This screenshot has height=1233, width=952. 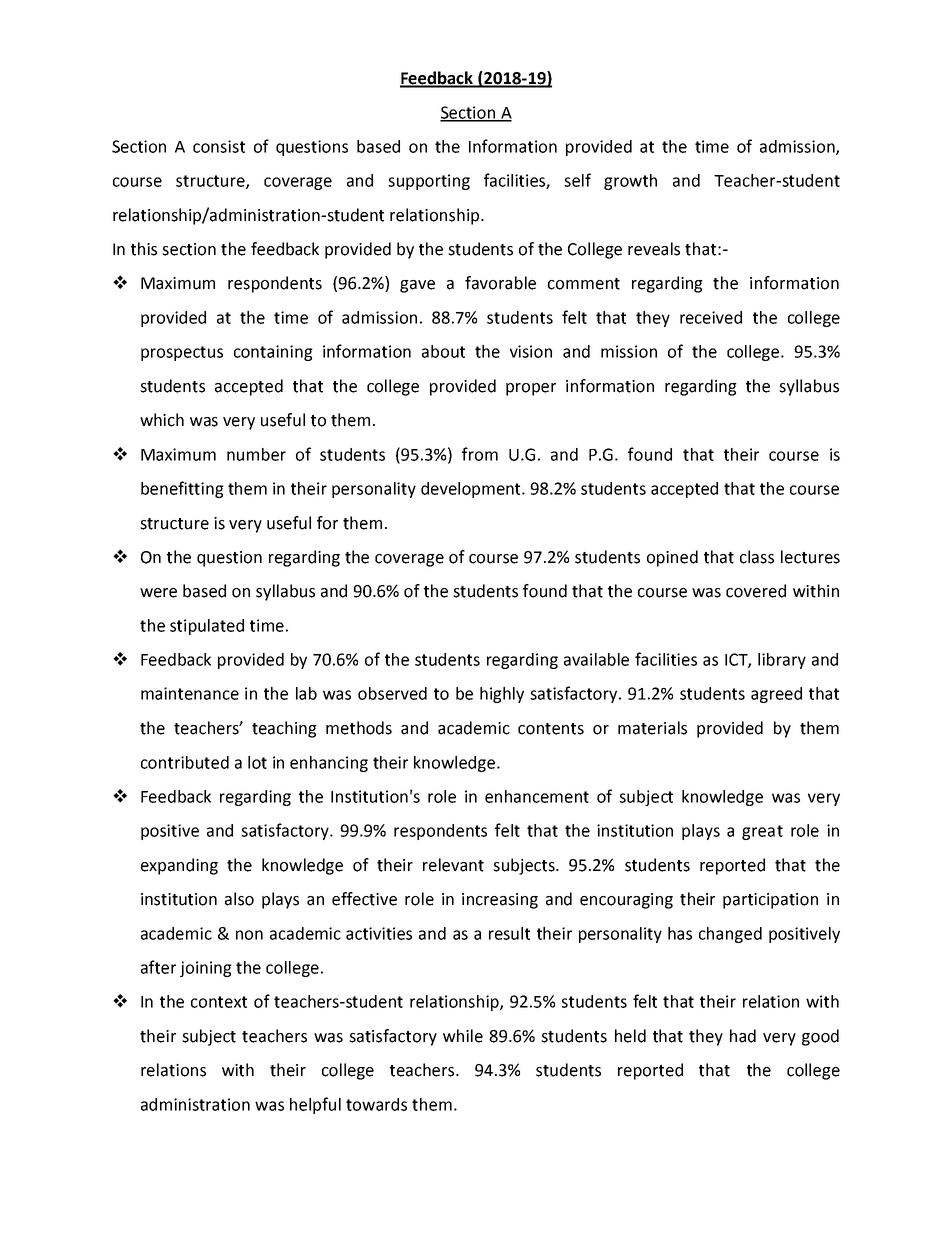 What do you see at coordinates (472, 490) in the screenshot?
I see `development` at bounding box center [472, 490].
